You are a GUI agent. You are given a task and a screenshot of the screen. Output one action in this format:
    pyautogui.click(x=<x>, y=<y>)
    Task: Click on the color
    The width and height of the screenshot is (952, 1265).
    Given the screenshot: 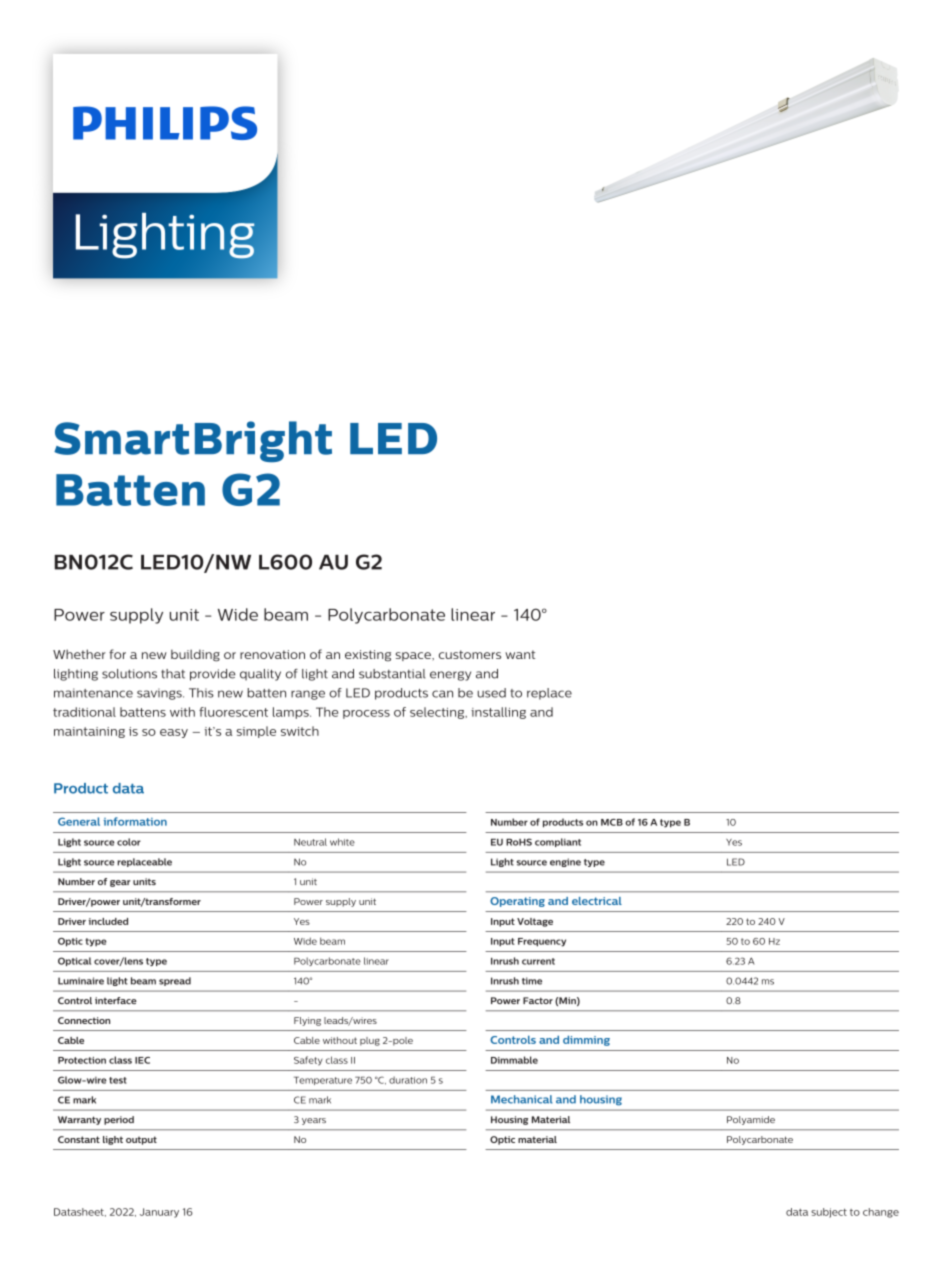 What is the action you would take?
    pyautogui.click(x=129, y=842)
